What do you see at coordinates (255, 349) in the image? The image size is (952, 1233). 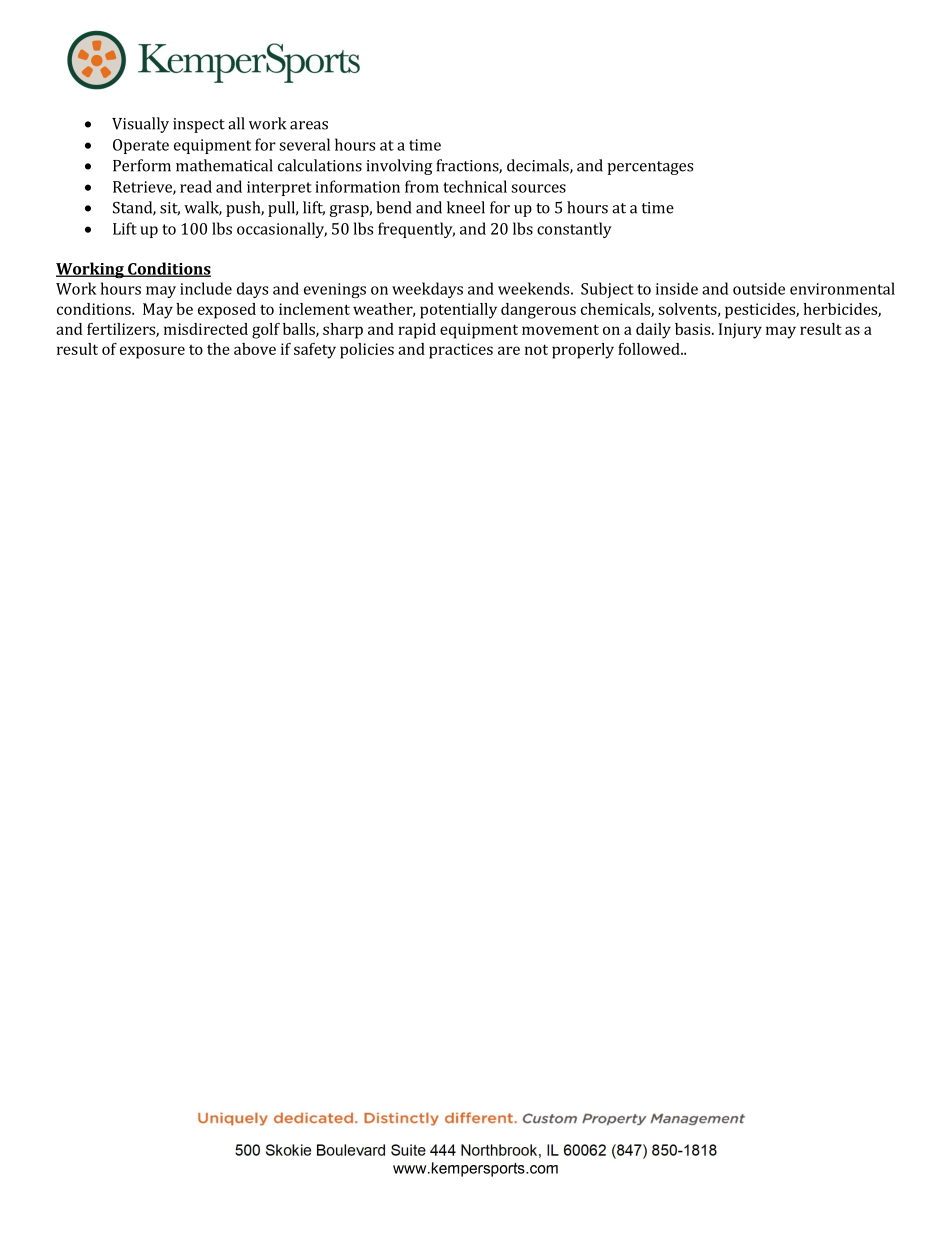 I see `above` at bounding box center [255, 349].
